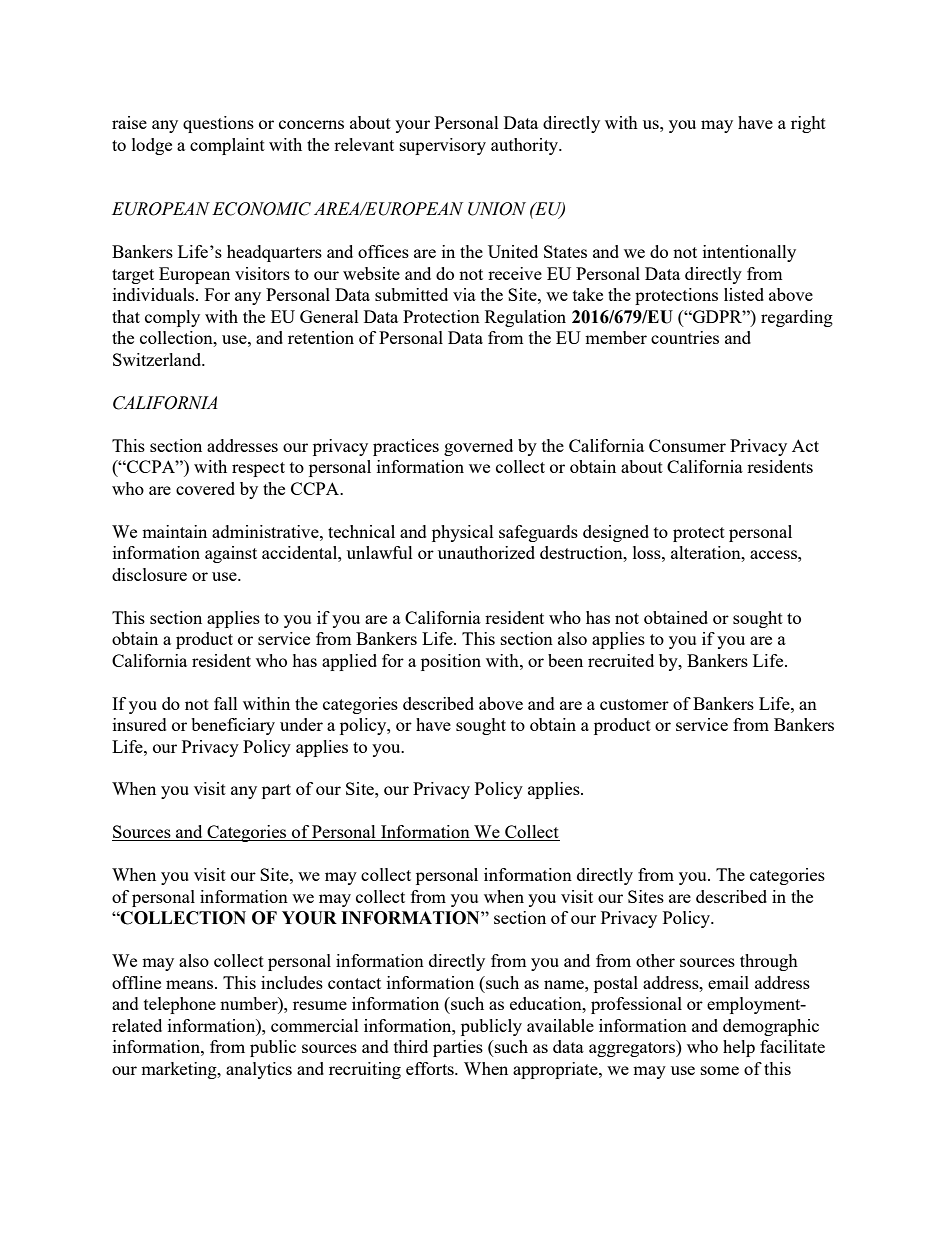 The image size is (952, 1233). Describe the element at coordinates (621, 660) in the screenshot. I see `recruited` at that location.
